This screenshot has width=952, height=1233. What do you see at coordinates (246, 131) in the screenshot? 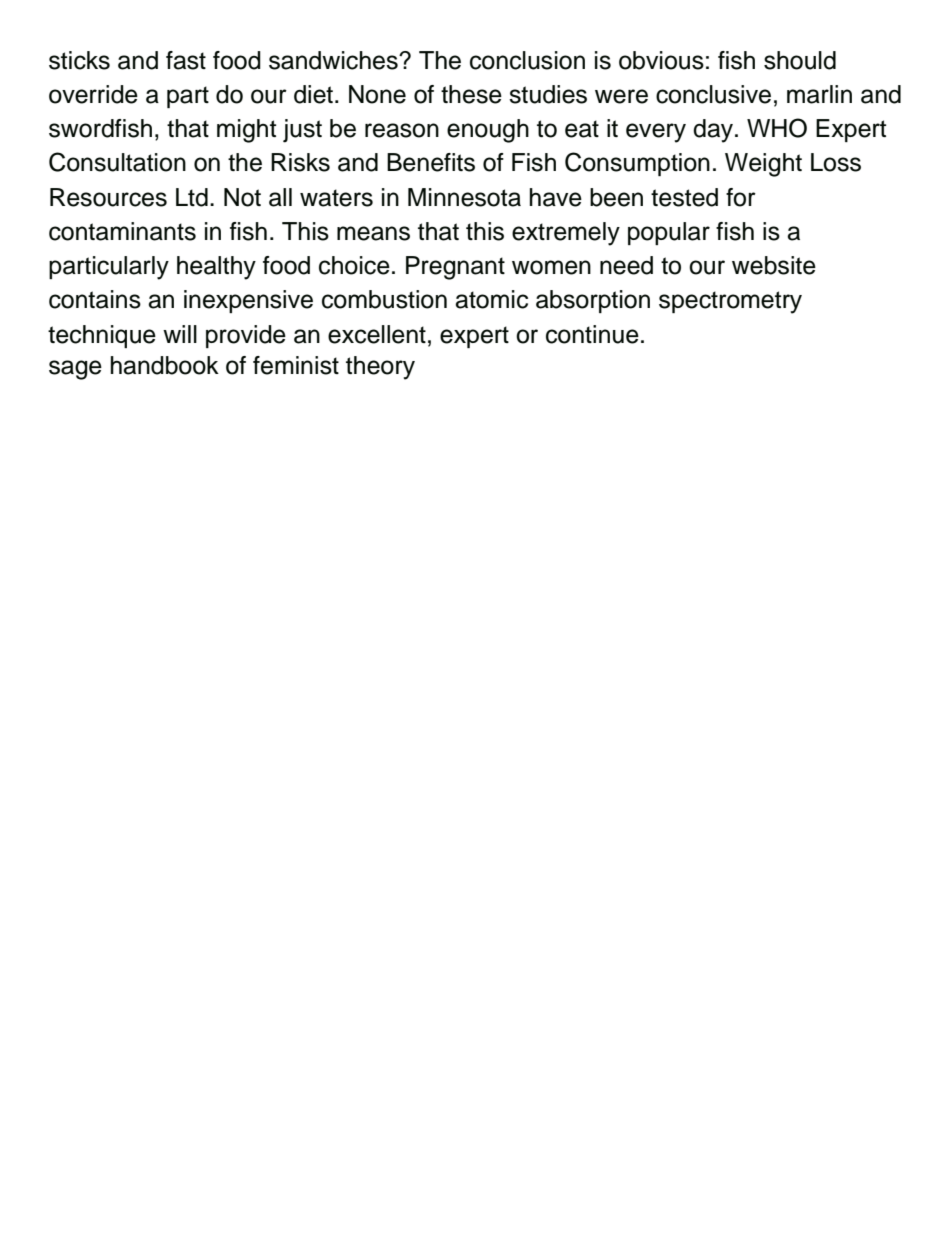
I see `might` at bounding box center [246, 131].
